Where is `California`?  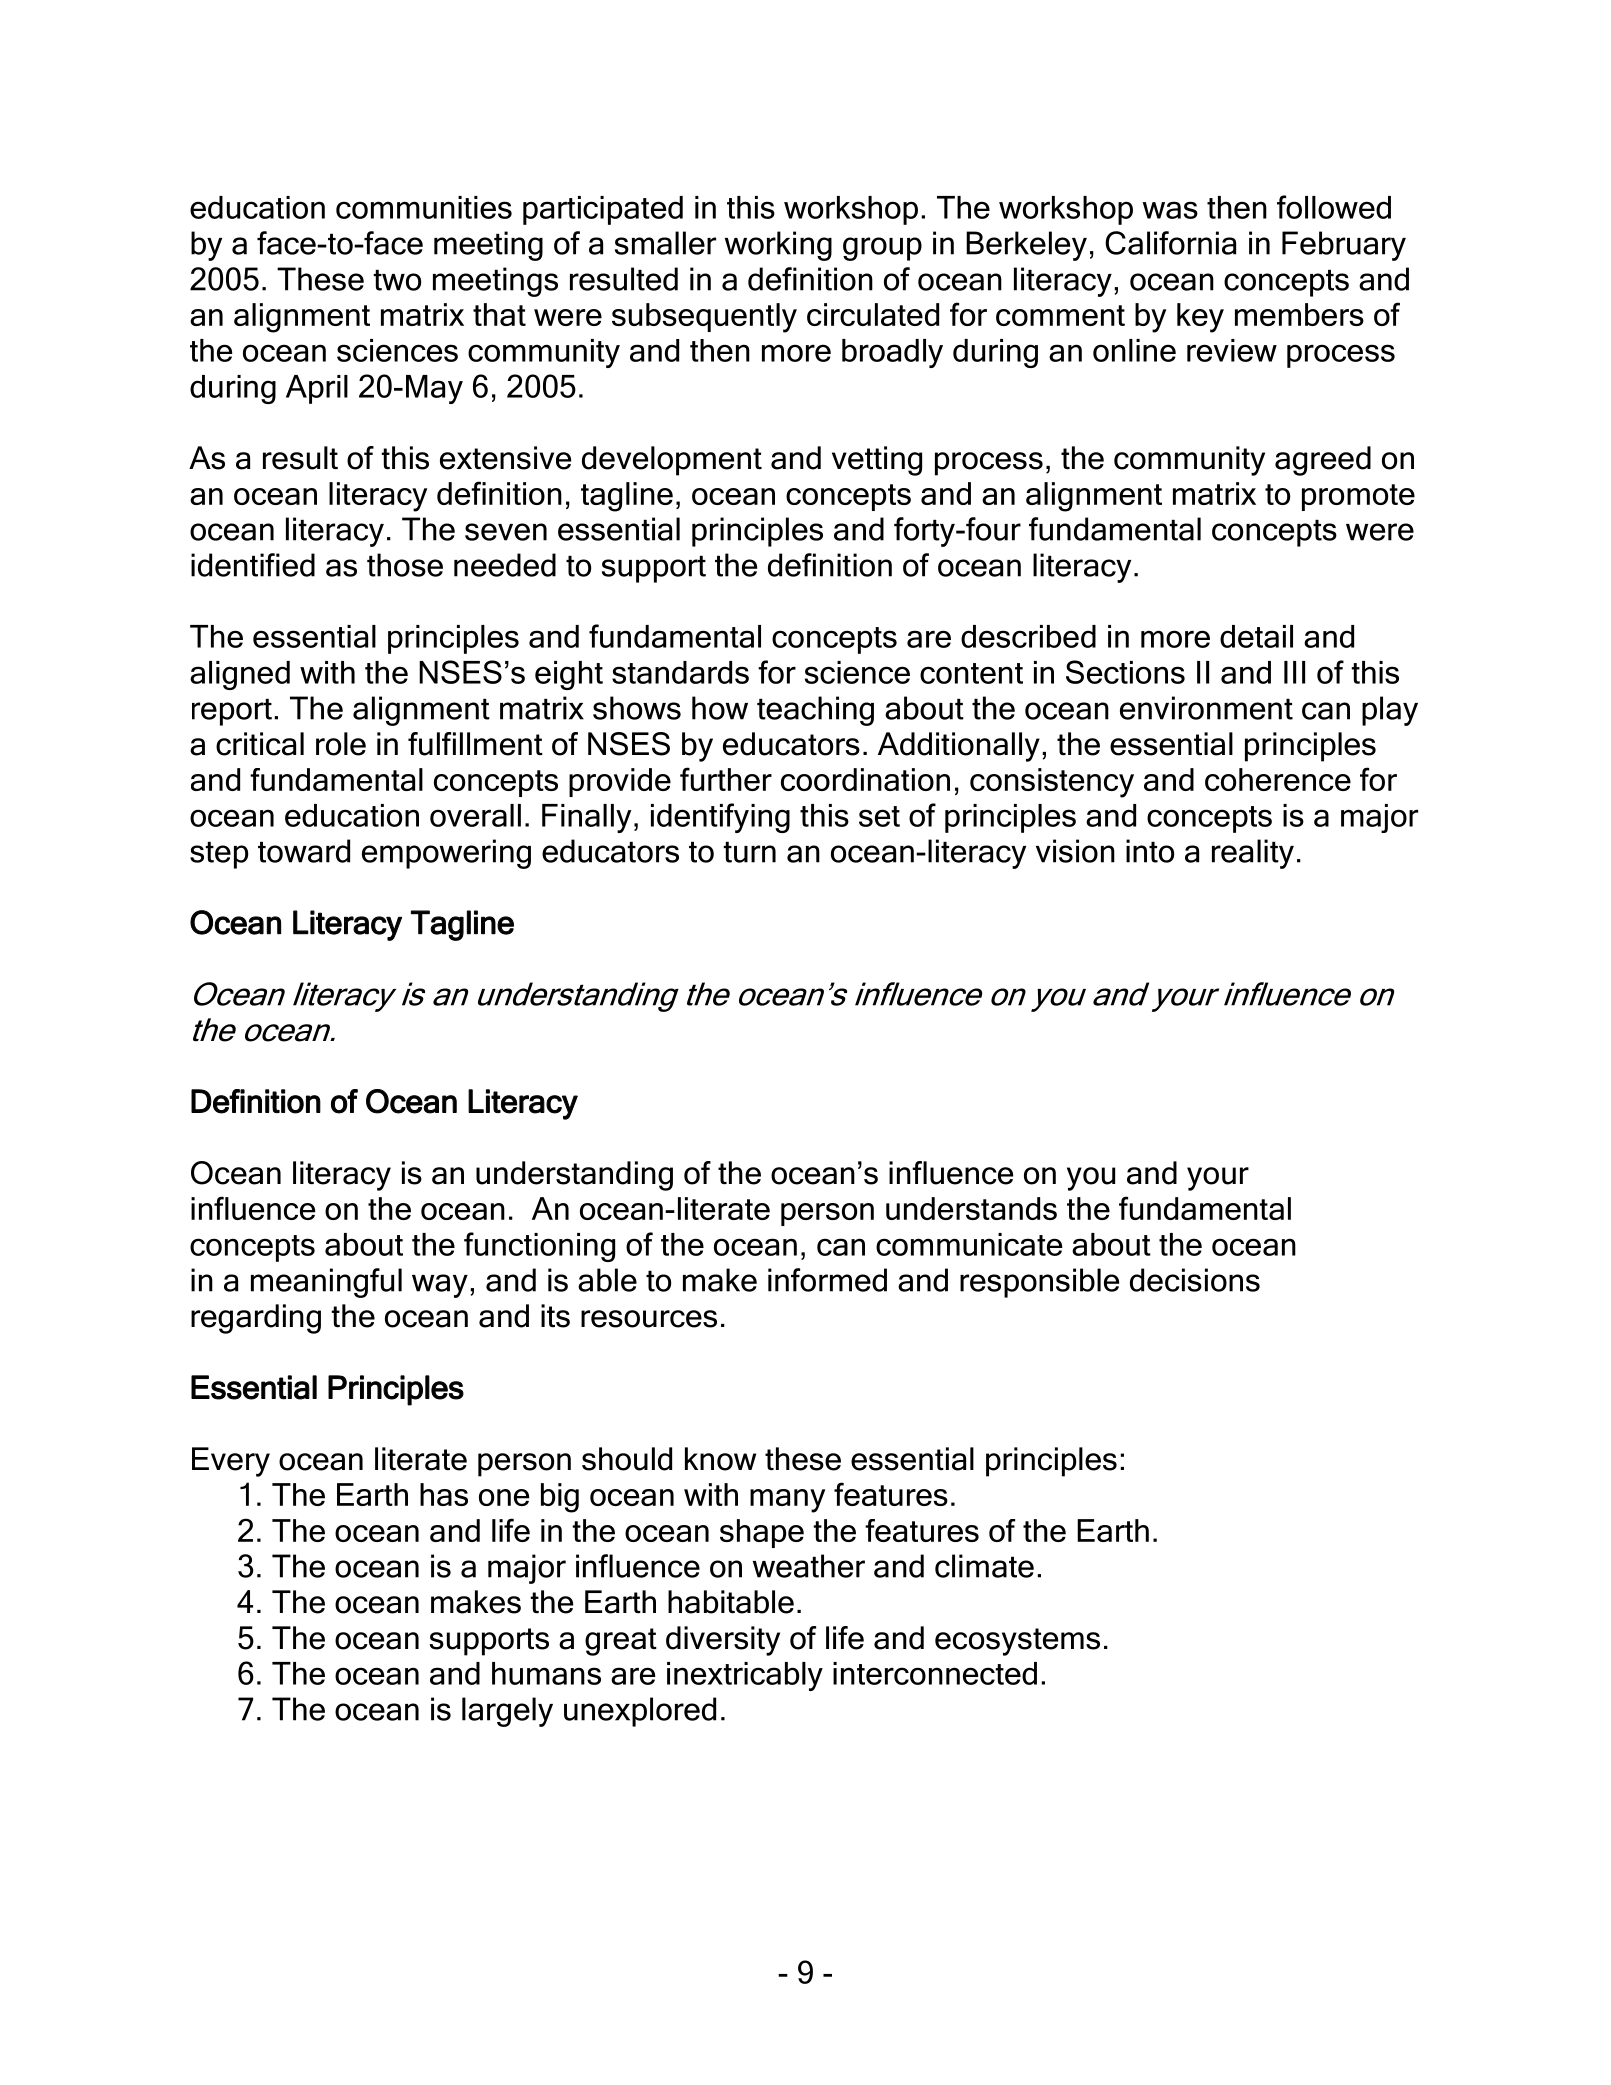 California is located at coordinates (1170, 243).
